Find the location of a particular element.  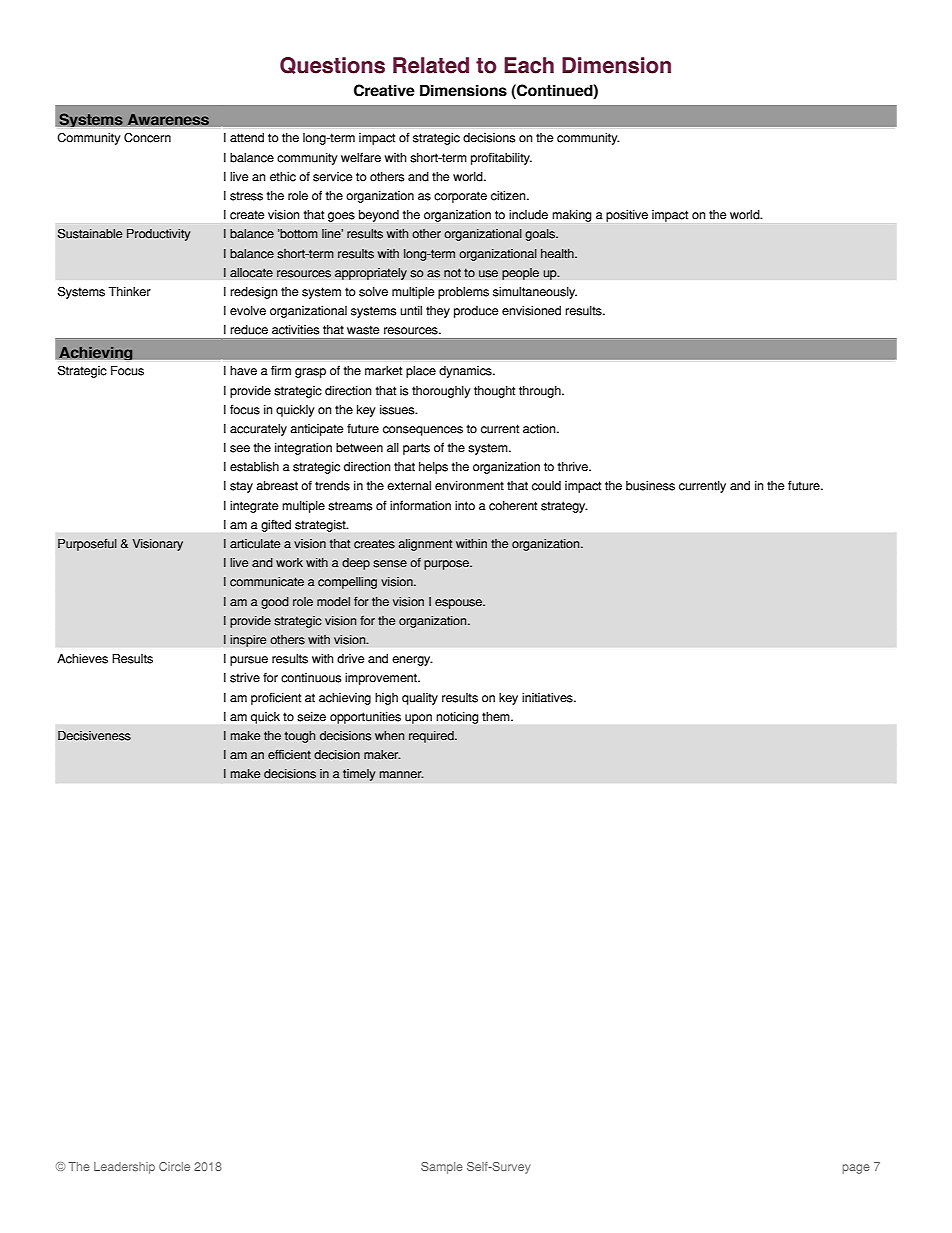

Circle is located at coordinates (174, 1166).
